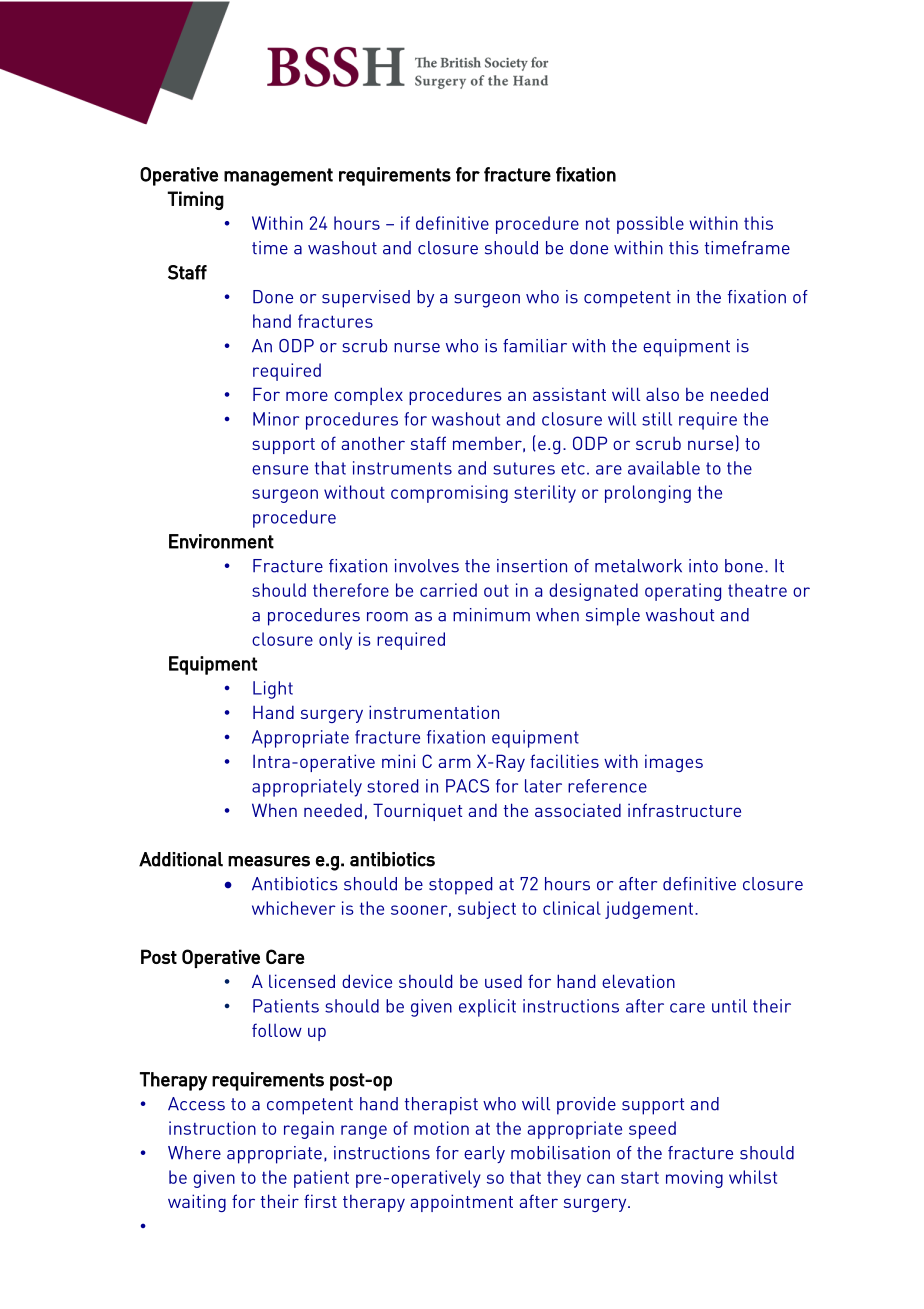 The width and height of the screenshot is (924, 1309). What do you see at coordinates (278, 177) in the screenshot?
I see `management` at bounding box center [278, 177].
